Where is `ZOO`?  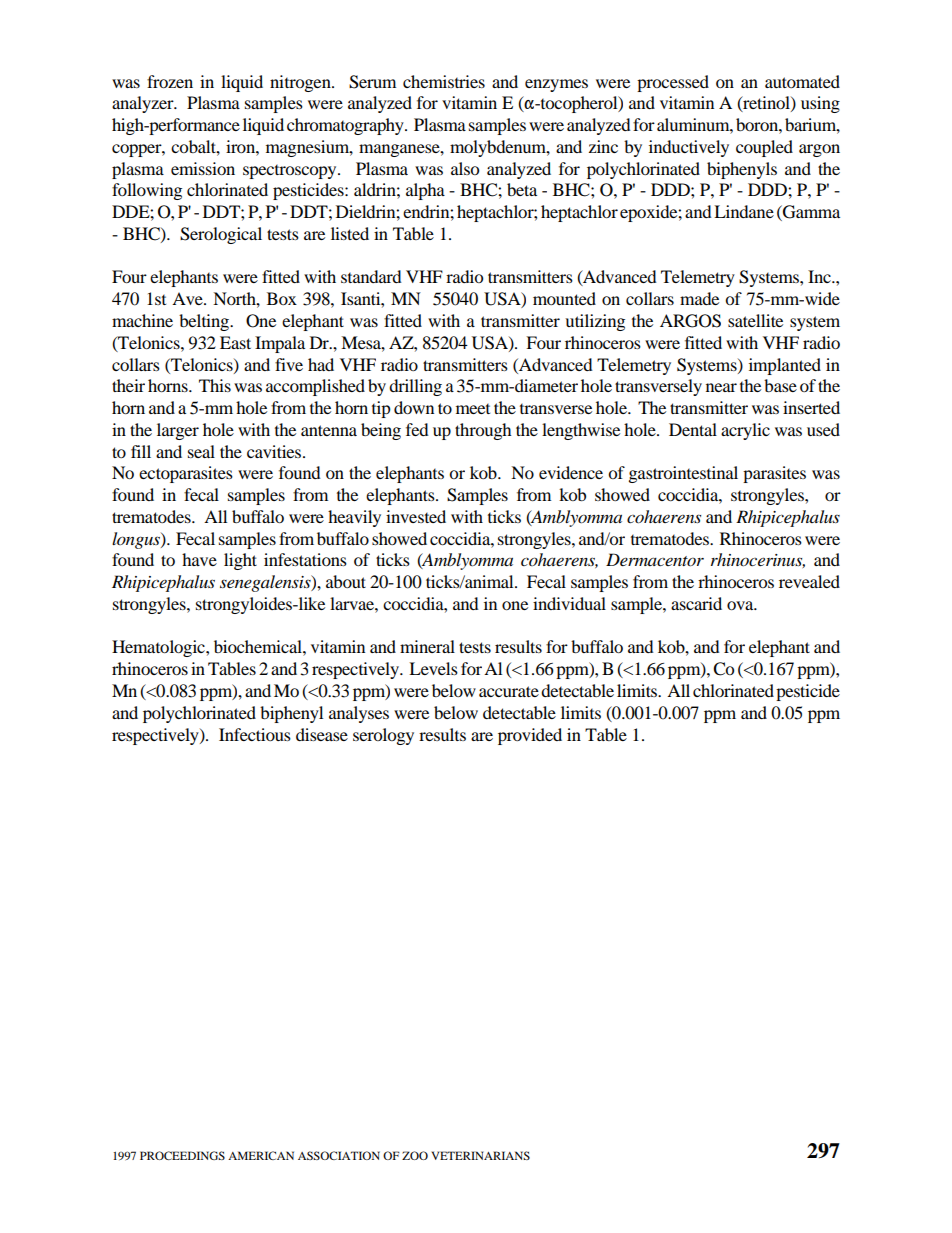 ZOO is located at coordinates (415, 1155).
